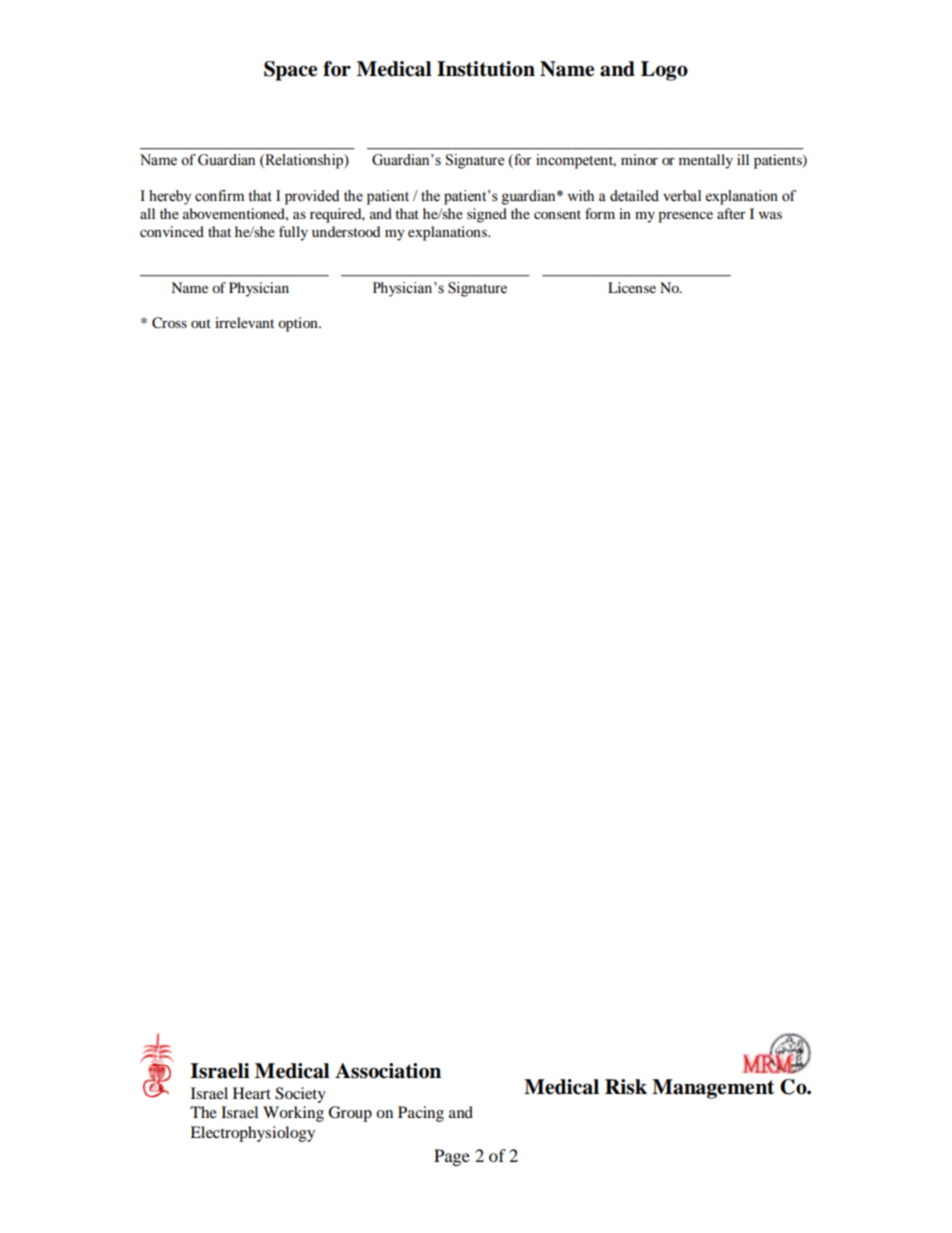  I want to click on Institution, so click(486, 69).
